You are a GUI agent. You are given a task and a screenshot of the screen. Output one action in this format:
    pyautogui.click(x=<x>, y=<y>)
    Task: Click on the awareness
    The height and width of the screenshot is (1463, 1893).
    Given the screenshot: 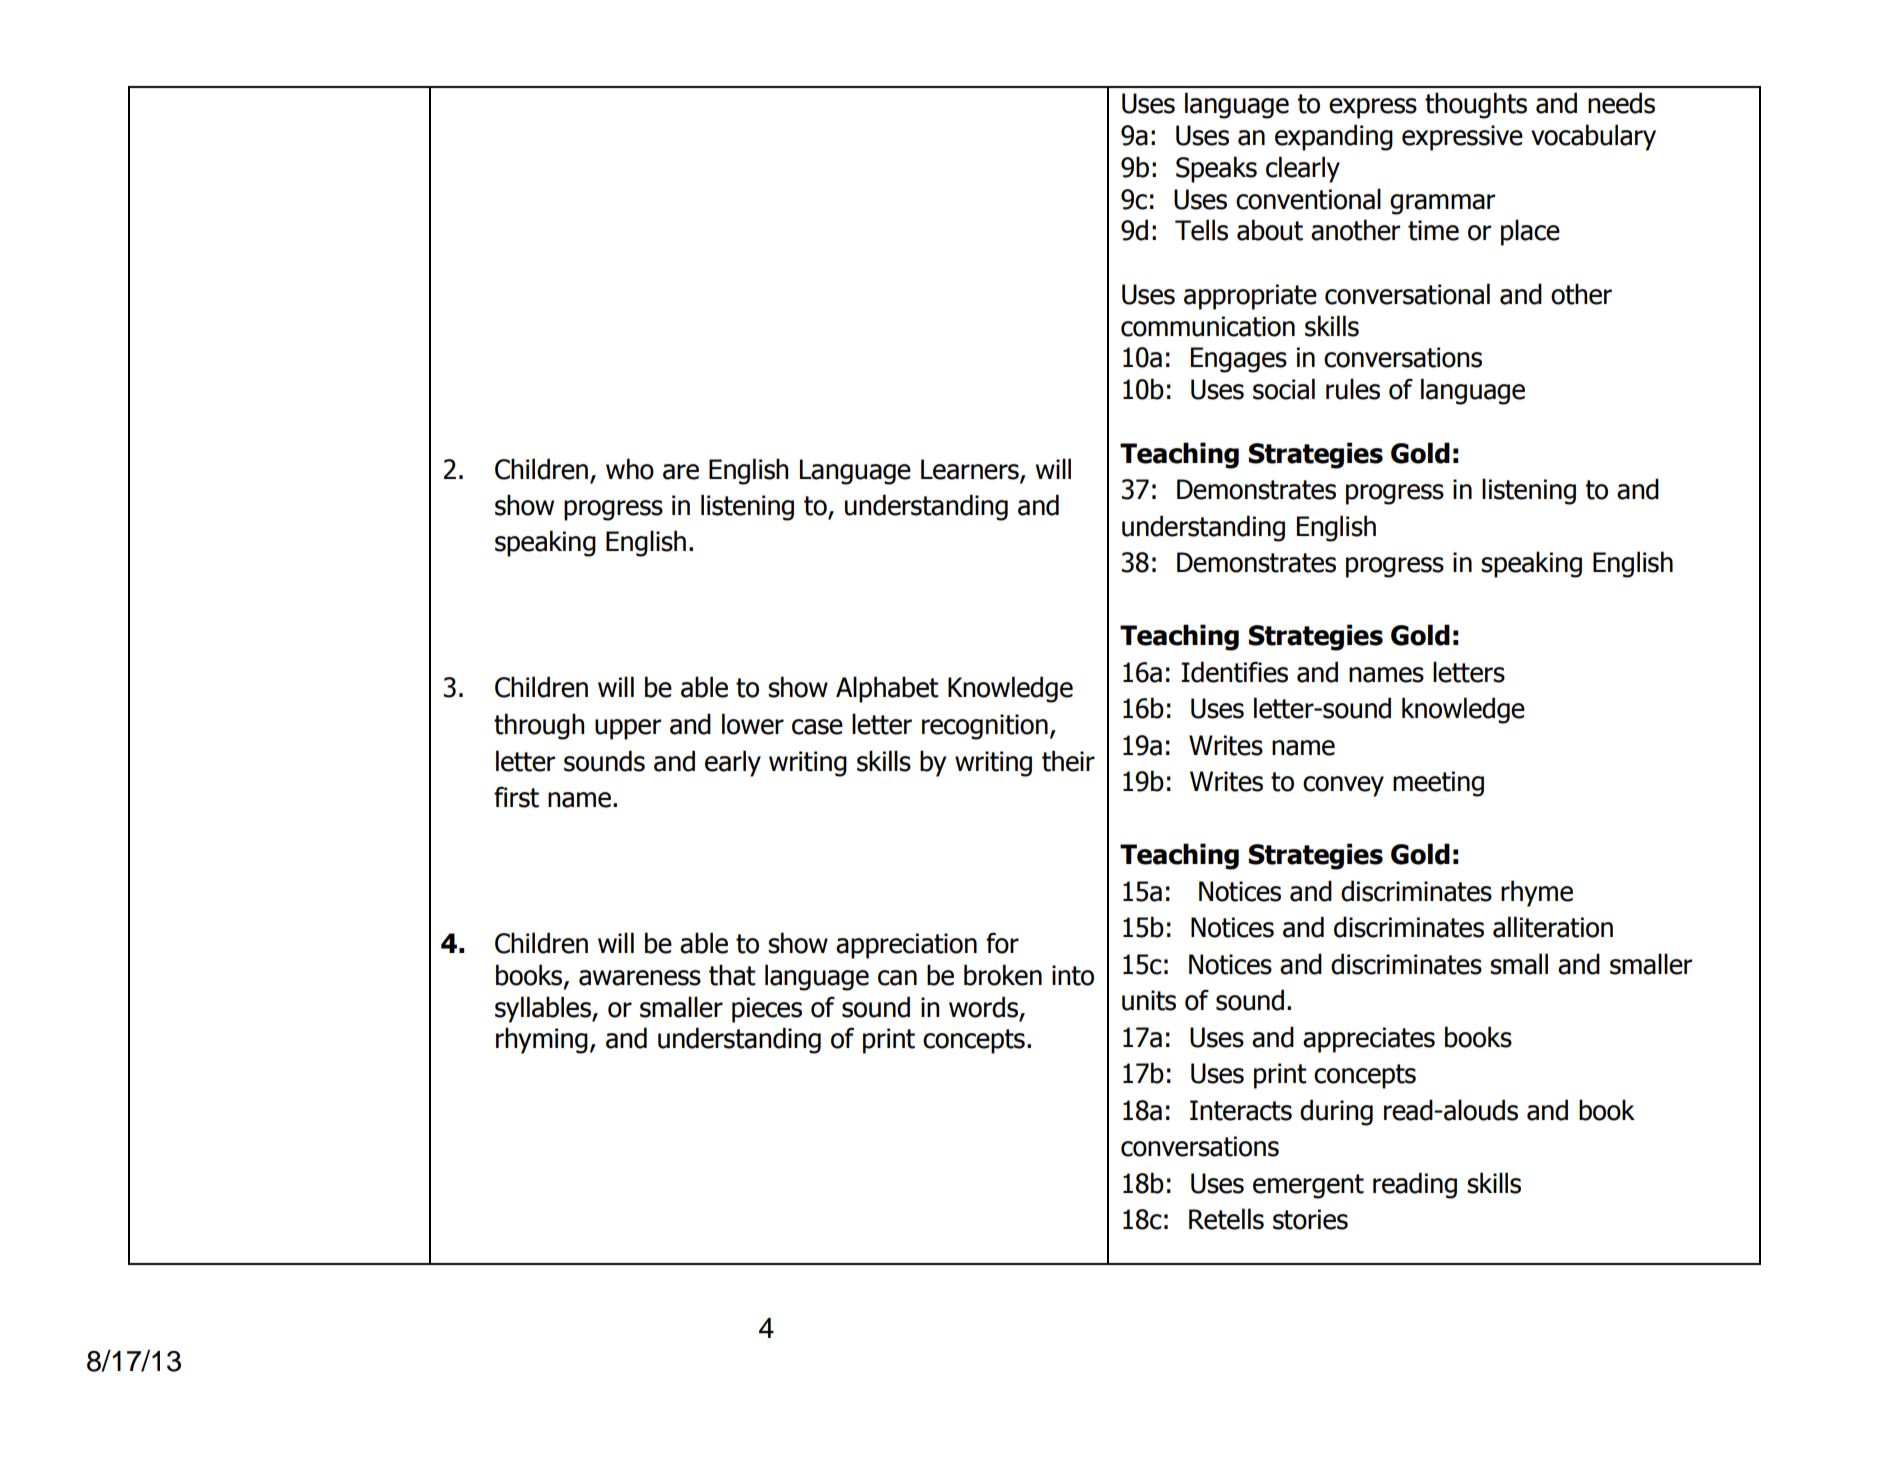 What is the action you would take?
    pyautogui.click(x=640, y=978)
